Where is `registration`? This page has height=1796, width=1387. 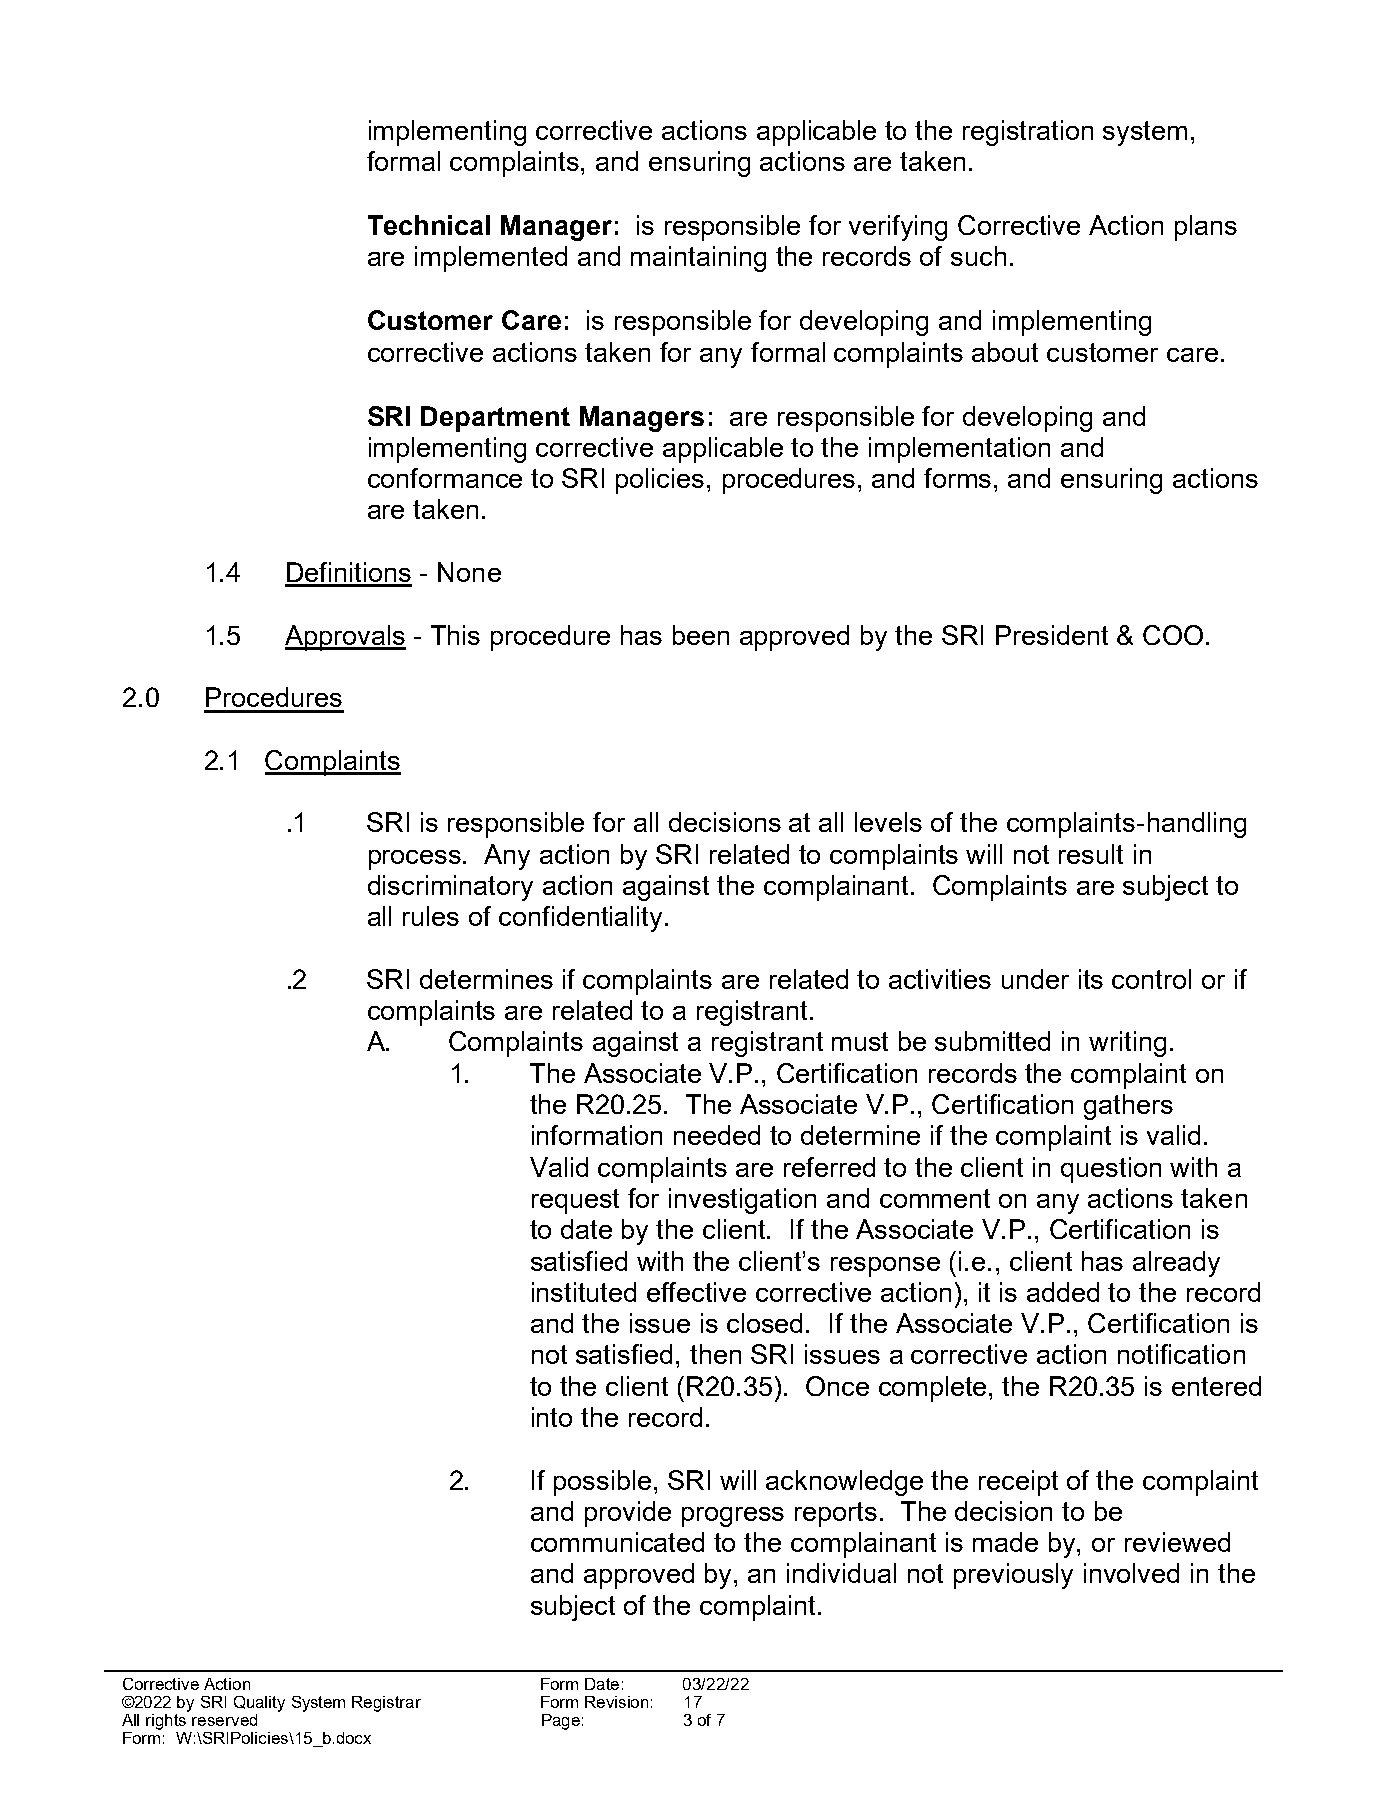
registration is located at coordinates (1028, 133).
